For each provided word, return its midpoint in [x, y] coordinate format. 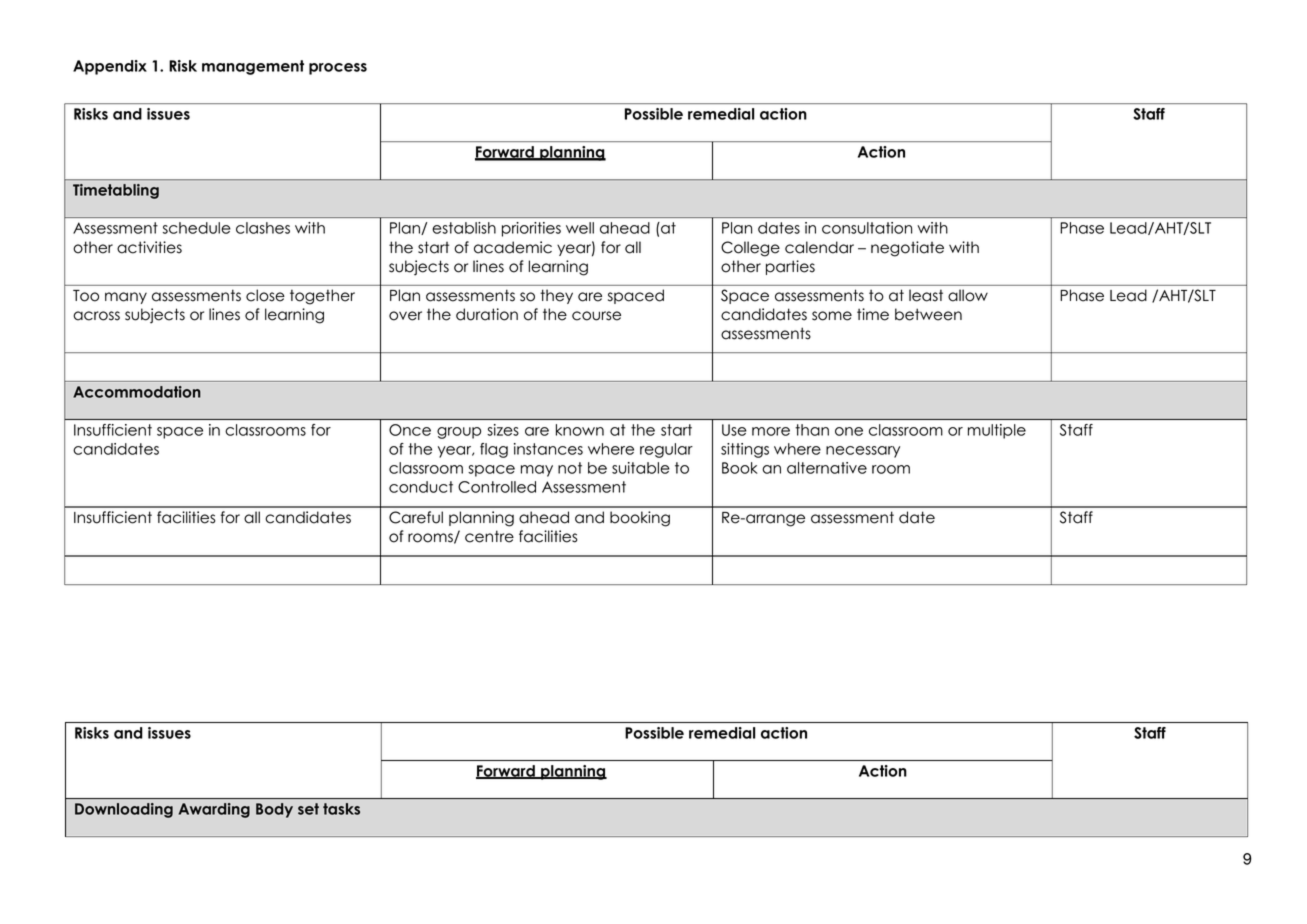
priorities [531, 229]
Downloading [124, 810]
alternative [827, 468]
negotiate [907, 249]
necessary [863, 452]
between [928, 314]
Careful [416, 517]
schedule [197, 228]
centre [489, 536]
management [253, 67]
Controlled [497, 487]
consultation [867, 228]
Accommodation [137, 392]
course [596, 316]
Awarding [214, 810]
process [338, 69]
